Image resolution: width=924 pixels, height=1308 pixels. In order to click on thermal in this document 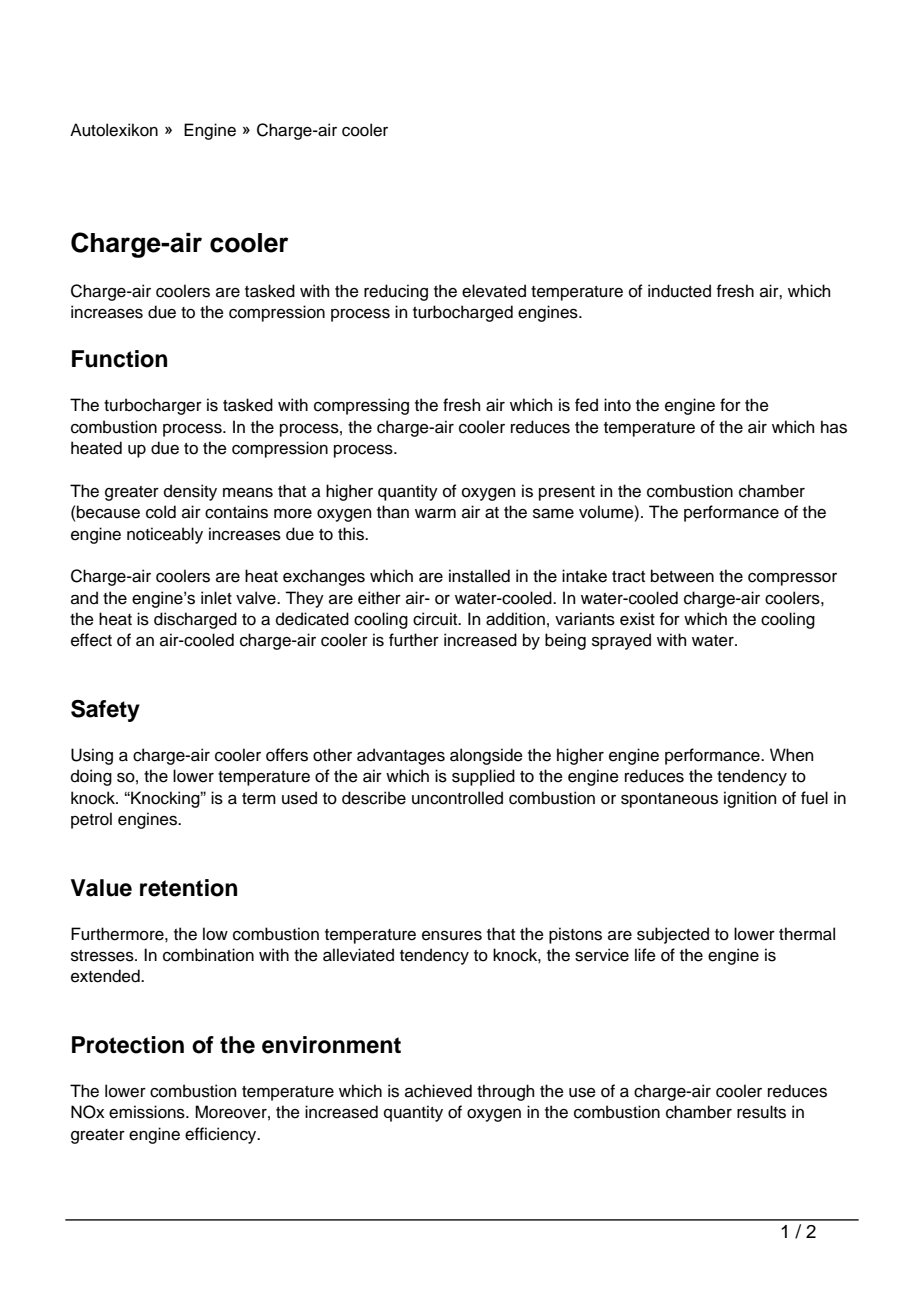, I will do `click(807, 934)`.
